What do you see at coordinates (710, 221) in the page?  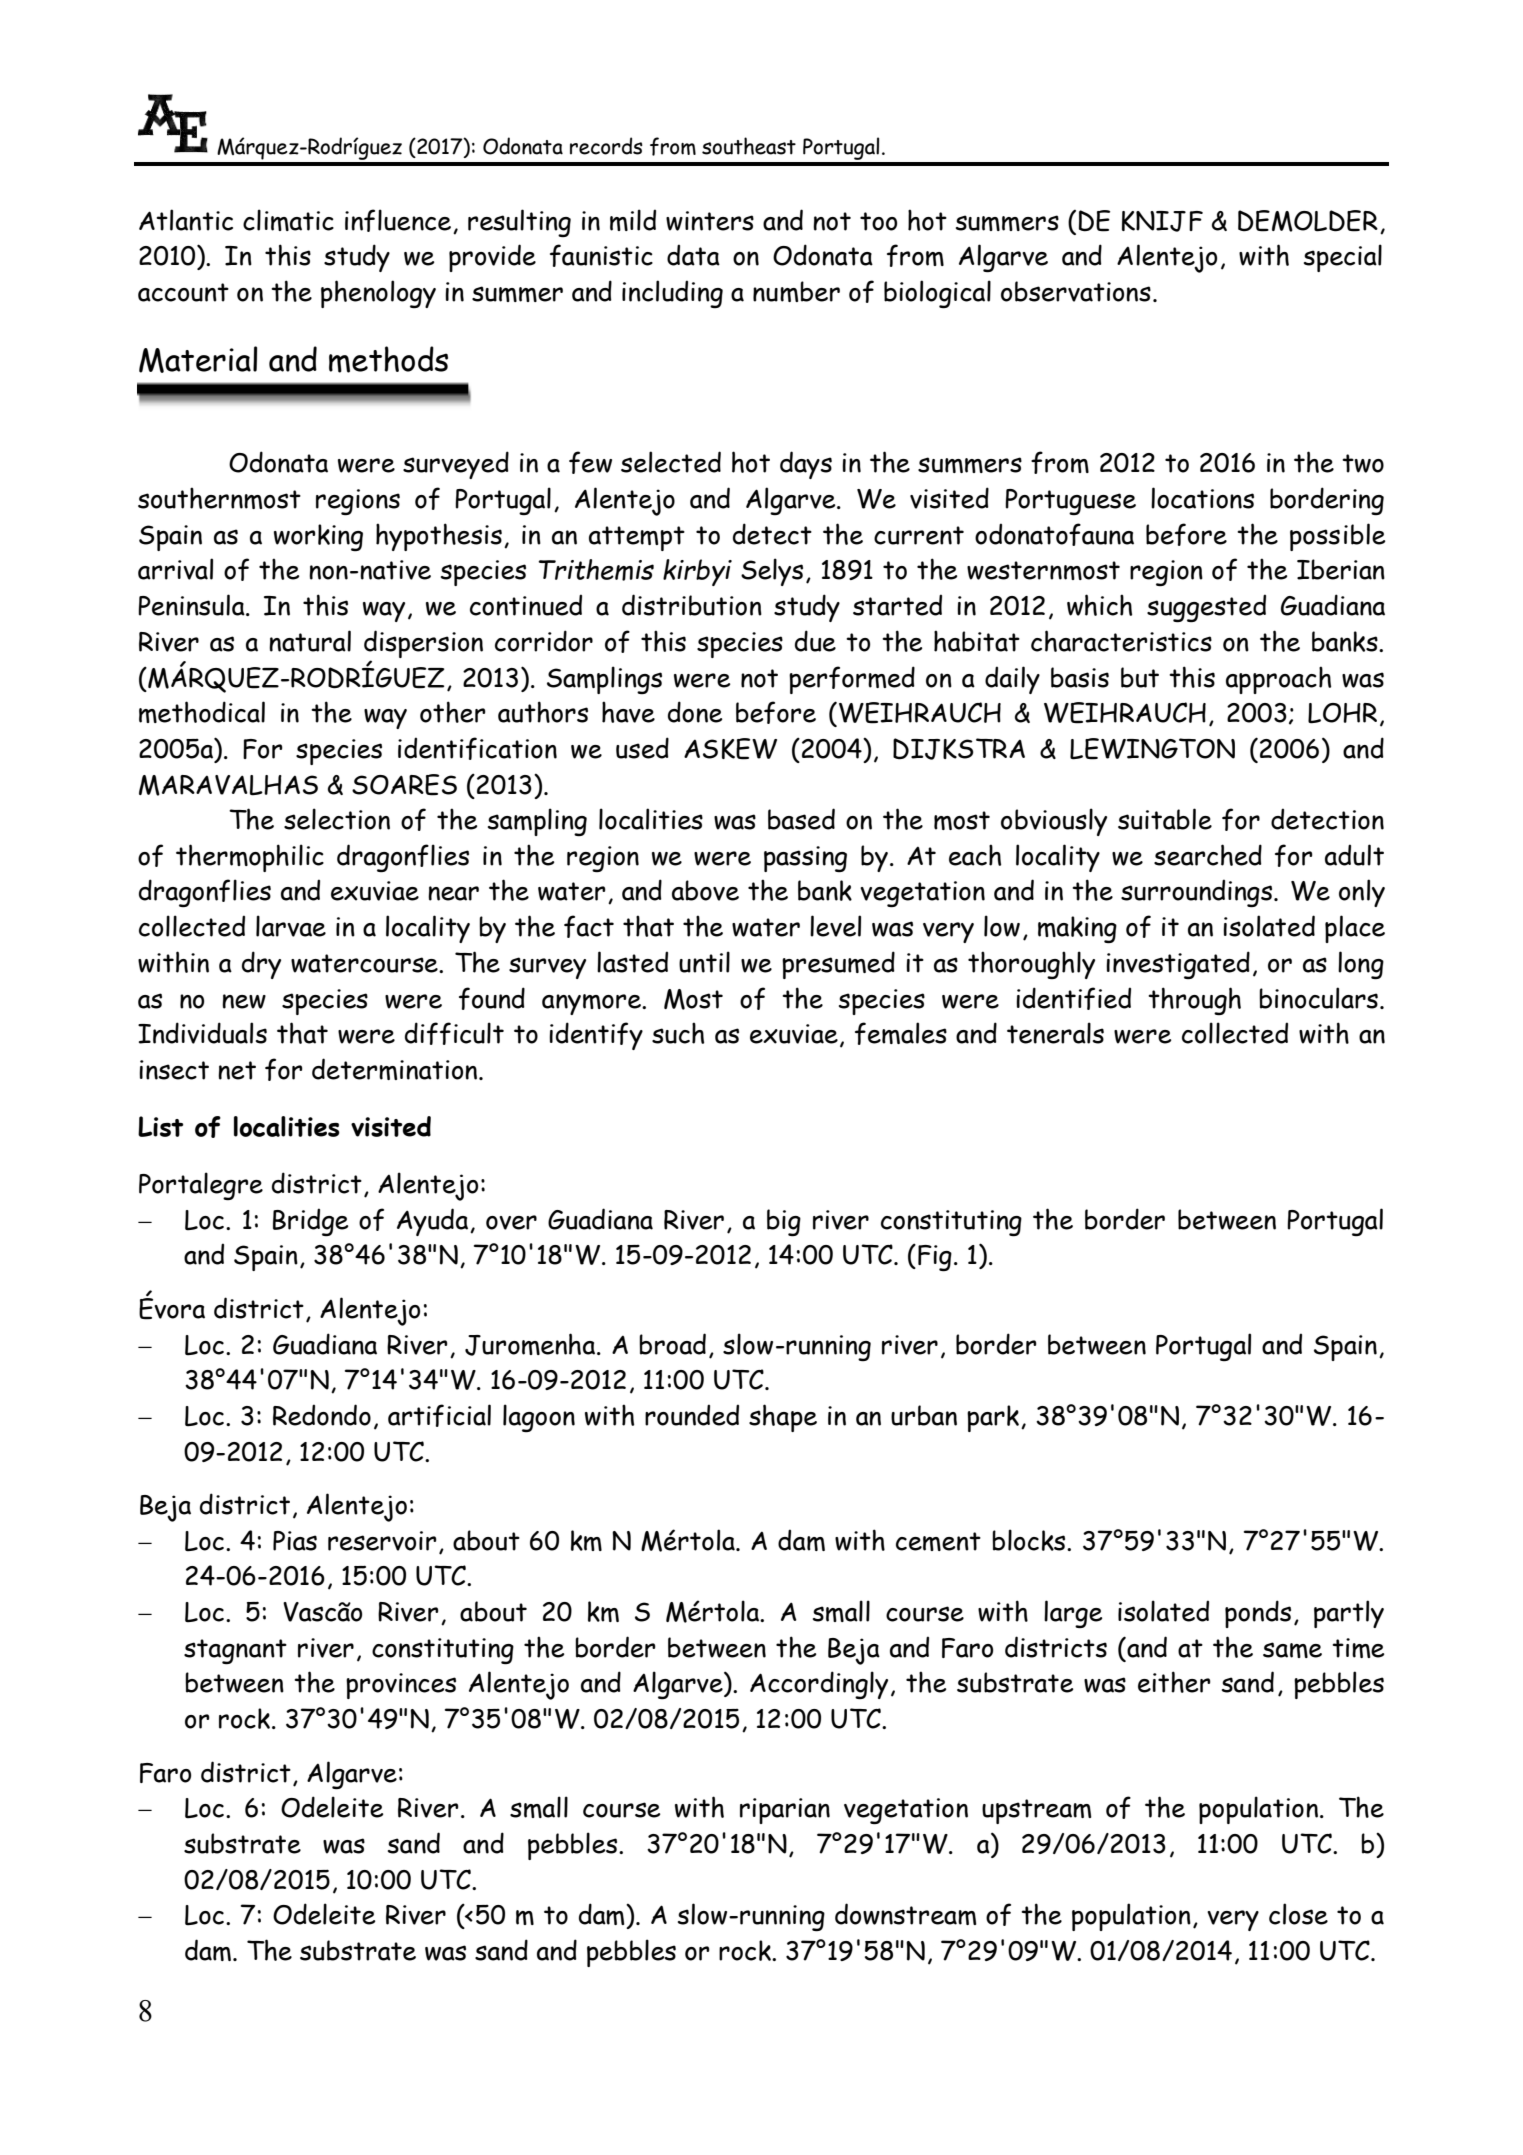 I see `winters` at bounding box center [710, 221].
